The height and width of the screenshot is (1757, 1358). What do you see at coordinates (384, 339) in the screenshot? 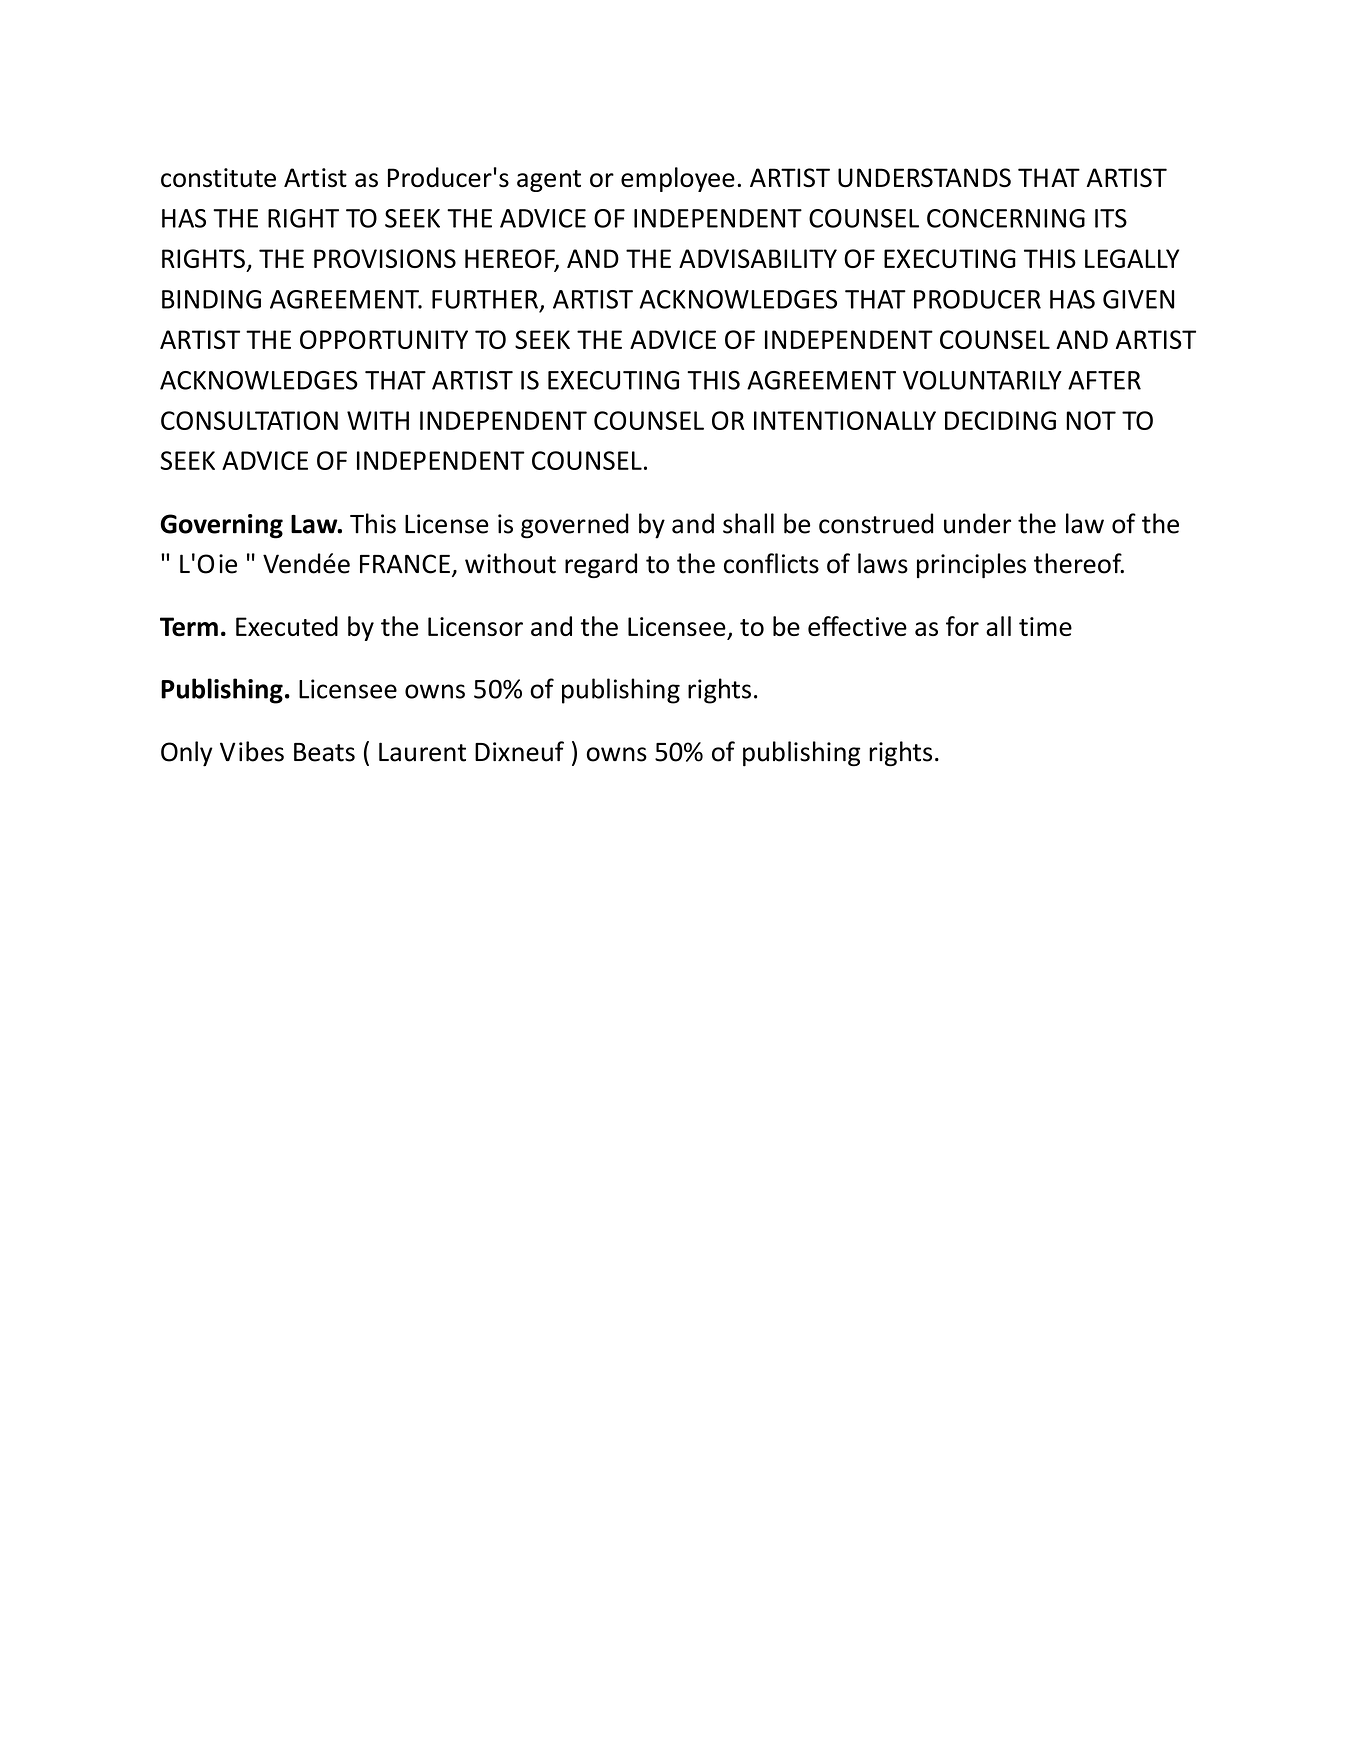
I see `OPPORTUNITY` at bounding box center [384, 339].
